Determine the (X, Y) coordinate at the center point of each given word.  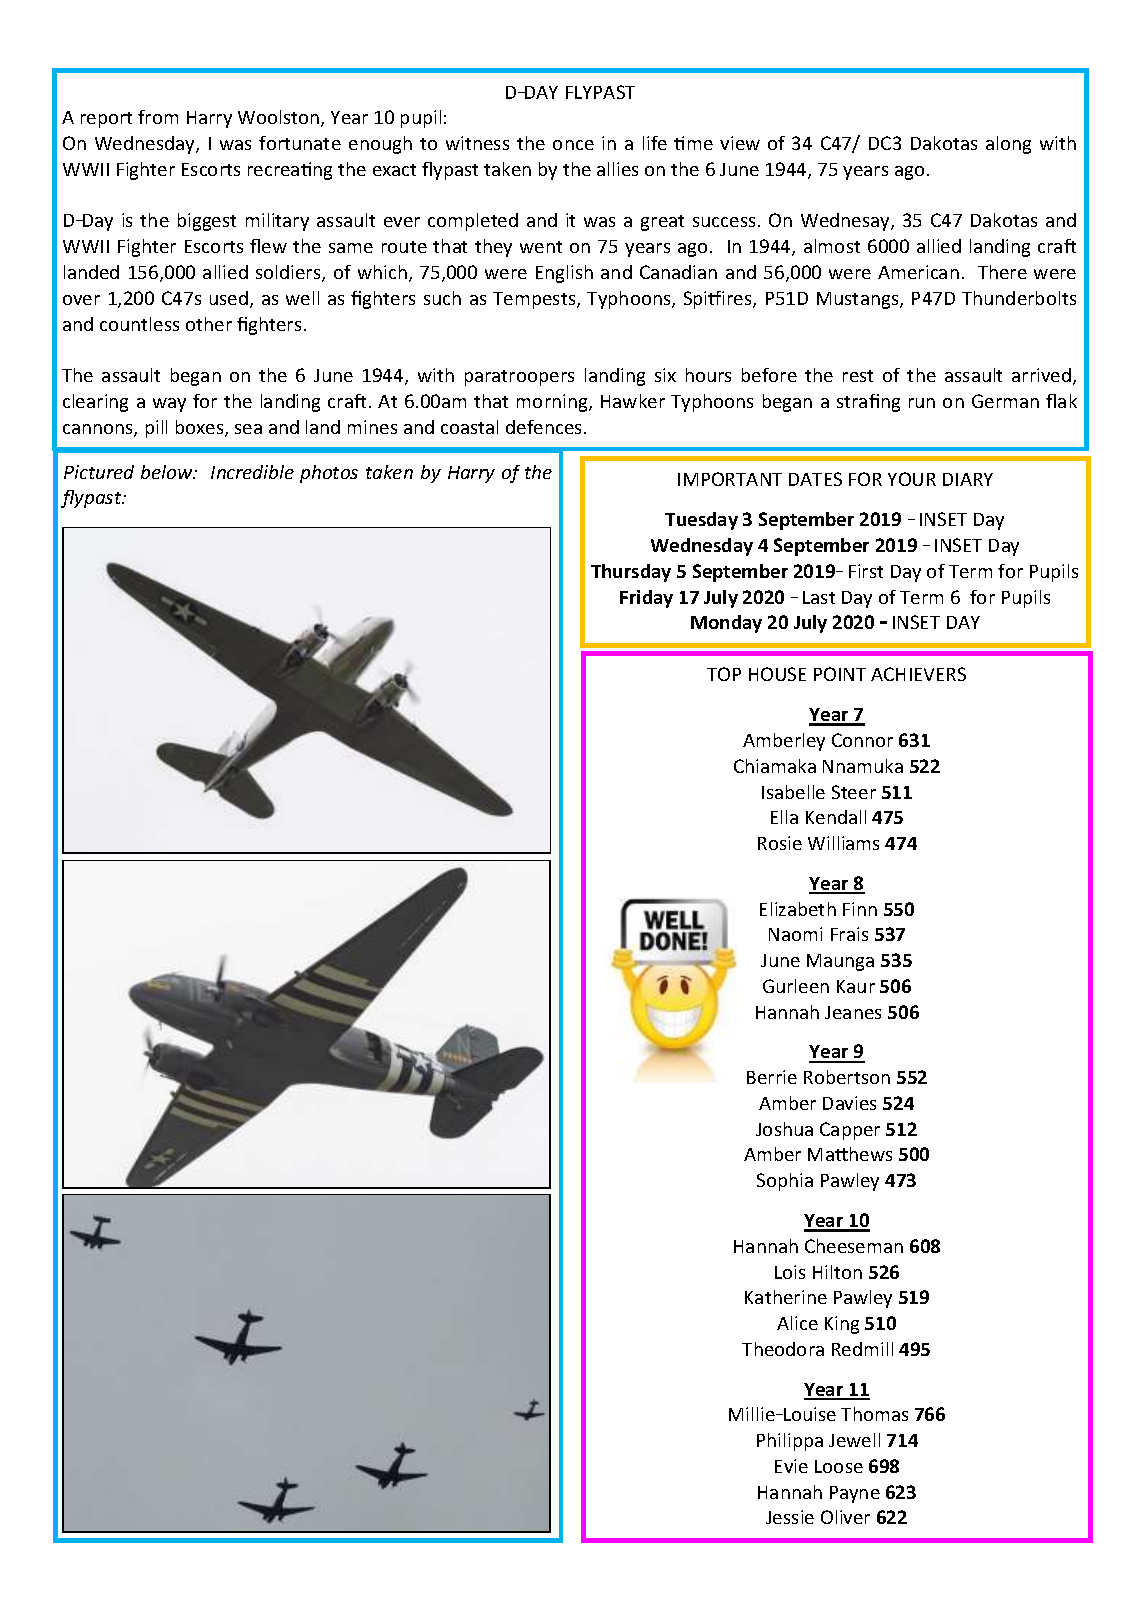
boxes (201, 428)
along (1008, 145)
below (168, 472)
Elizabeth (798, 909)
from (158, 117)
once (573, 145)
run (922, 403)
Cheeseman (854, 1246)
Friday (646, 599)
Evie (791, 1466)
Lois (790, 1272)
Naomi (795, 934)
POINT (840, 674)
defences (545, 427)
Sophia (785, 1182)
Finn (860, 909)
